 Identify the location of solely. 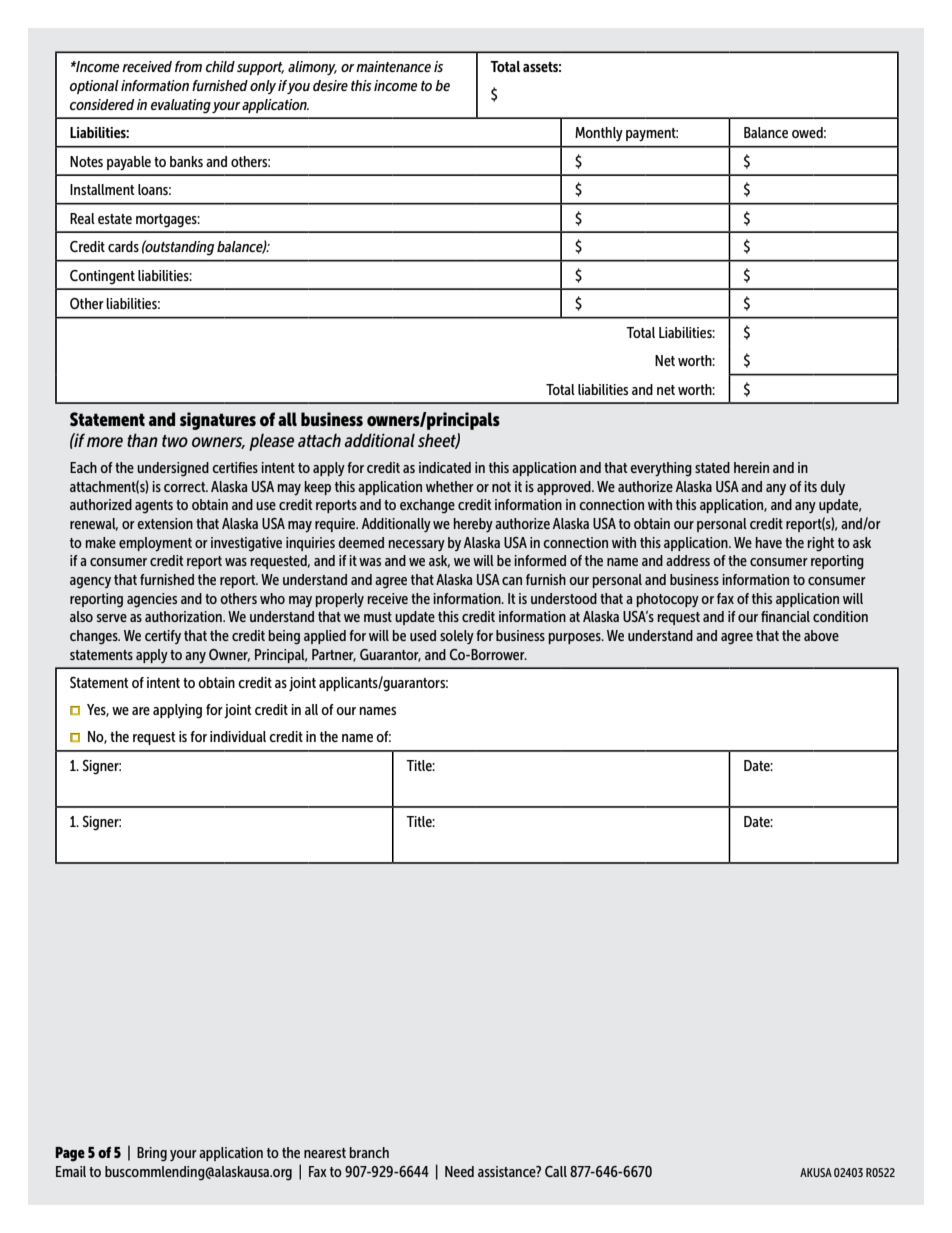
(457, 637).
